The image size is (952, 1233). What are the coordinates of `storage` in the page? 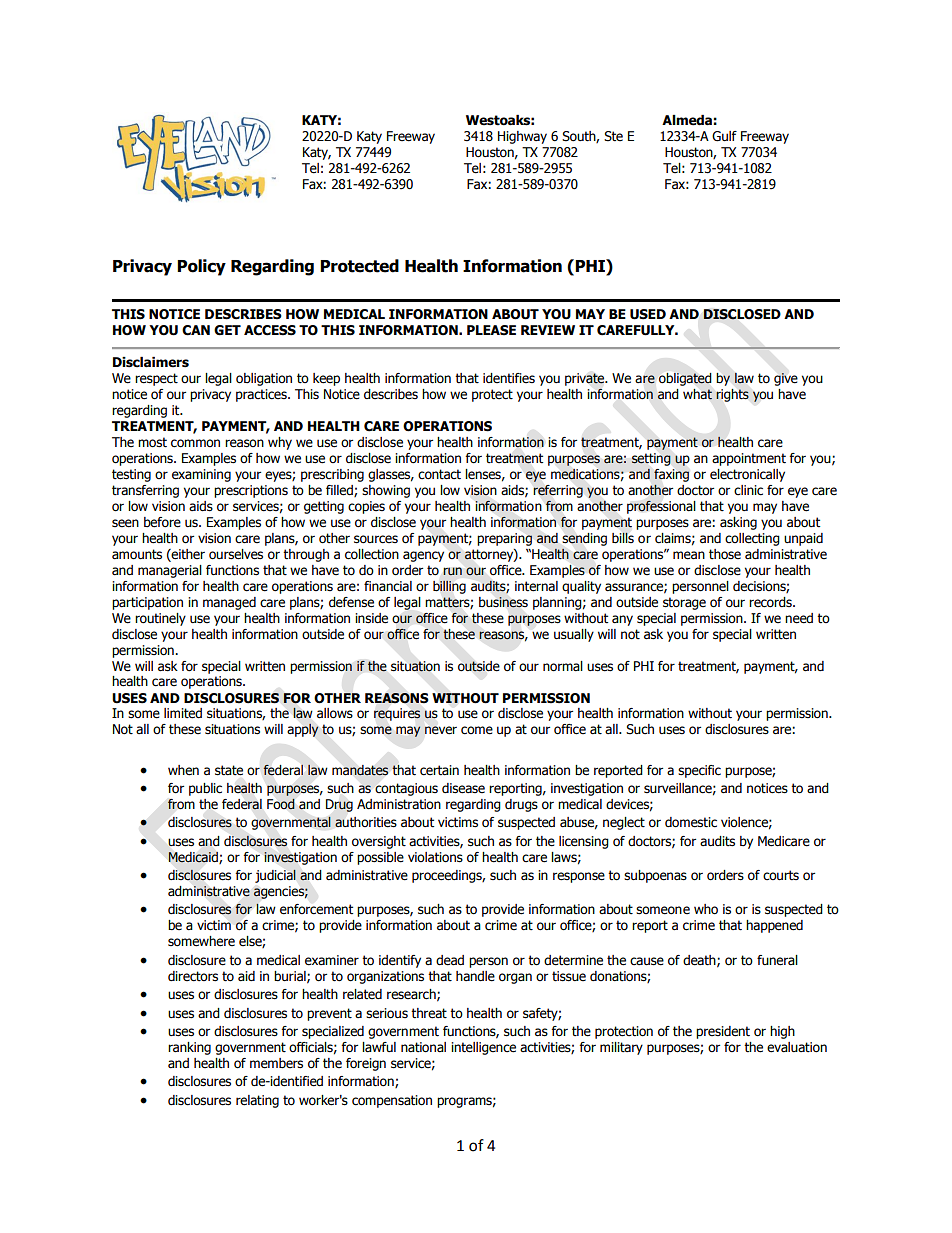 It's located at (684, 603).
